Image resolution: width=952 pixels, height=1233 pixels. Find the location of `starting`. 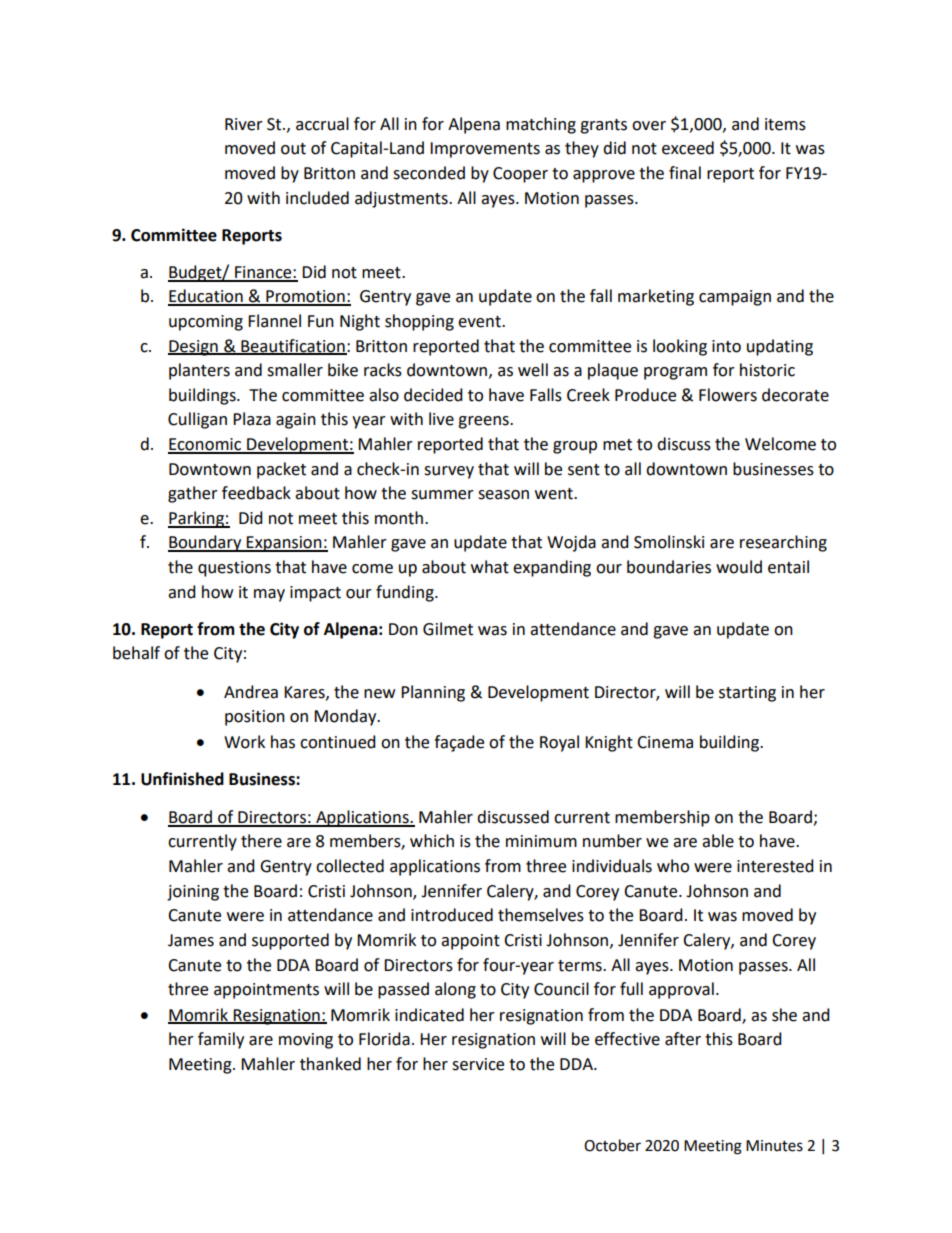

starting is located at coordinates (747, 694).
